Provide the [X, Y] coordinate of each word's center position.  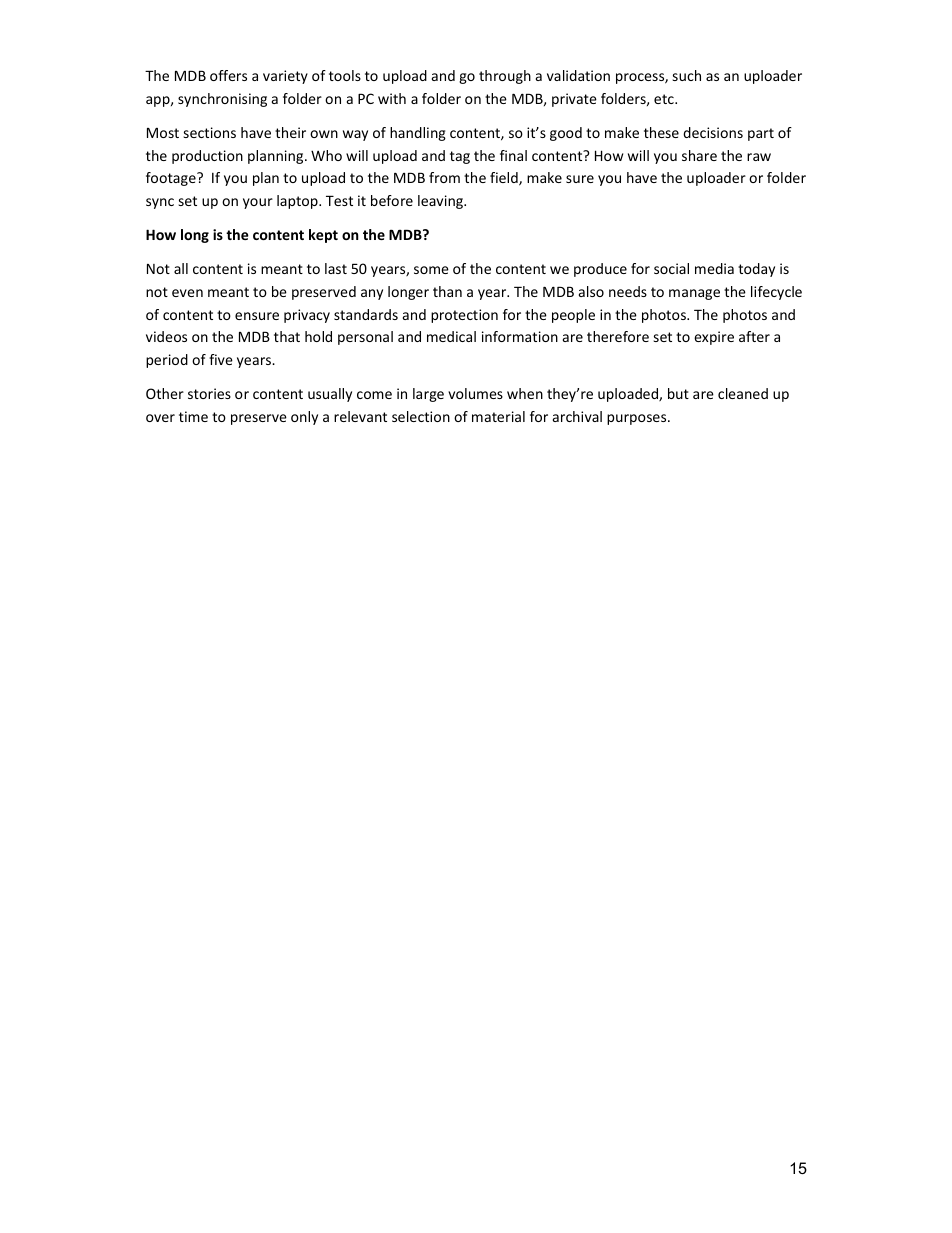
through [505, 77]
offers [228, 75]
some [431, 270]
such [687, 75]
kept [323, 236]
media [714, 268]
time [193, 416]
